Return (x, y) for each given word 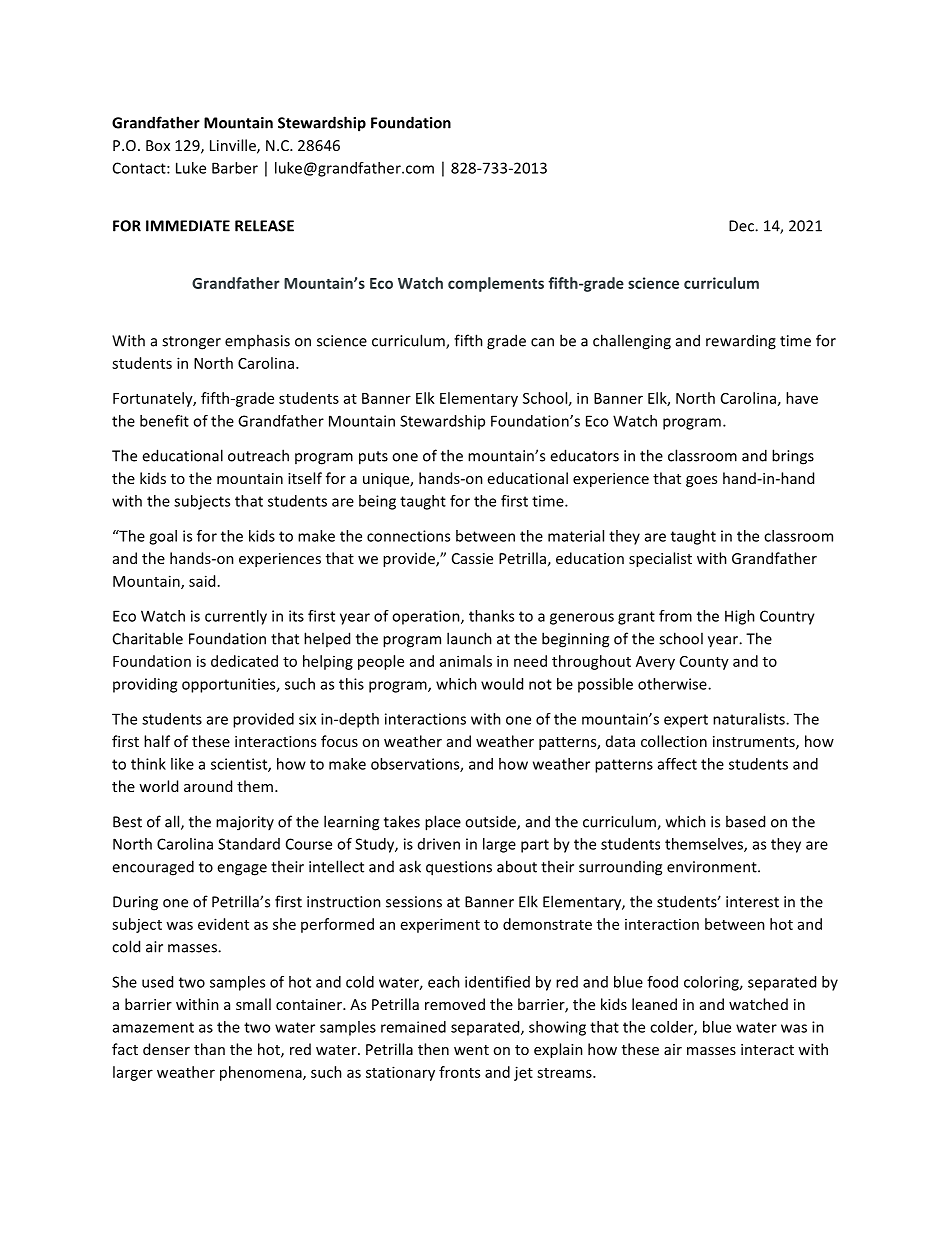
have (802, 398)
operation (427, 617)
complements (496, 284)
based (745, 821)
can (542, 342)
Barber (235, 168)
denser (166, 1049)
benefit (164, 421)
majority (245, 823)
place (443, 823)
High (740, 617)
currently (236, 617)
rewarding (741, 342)
